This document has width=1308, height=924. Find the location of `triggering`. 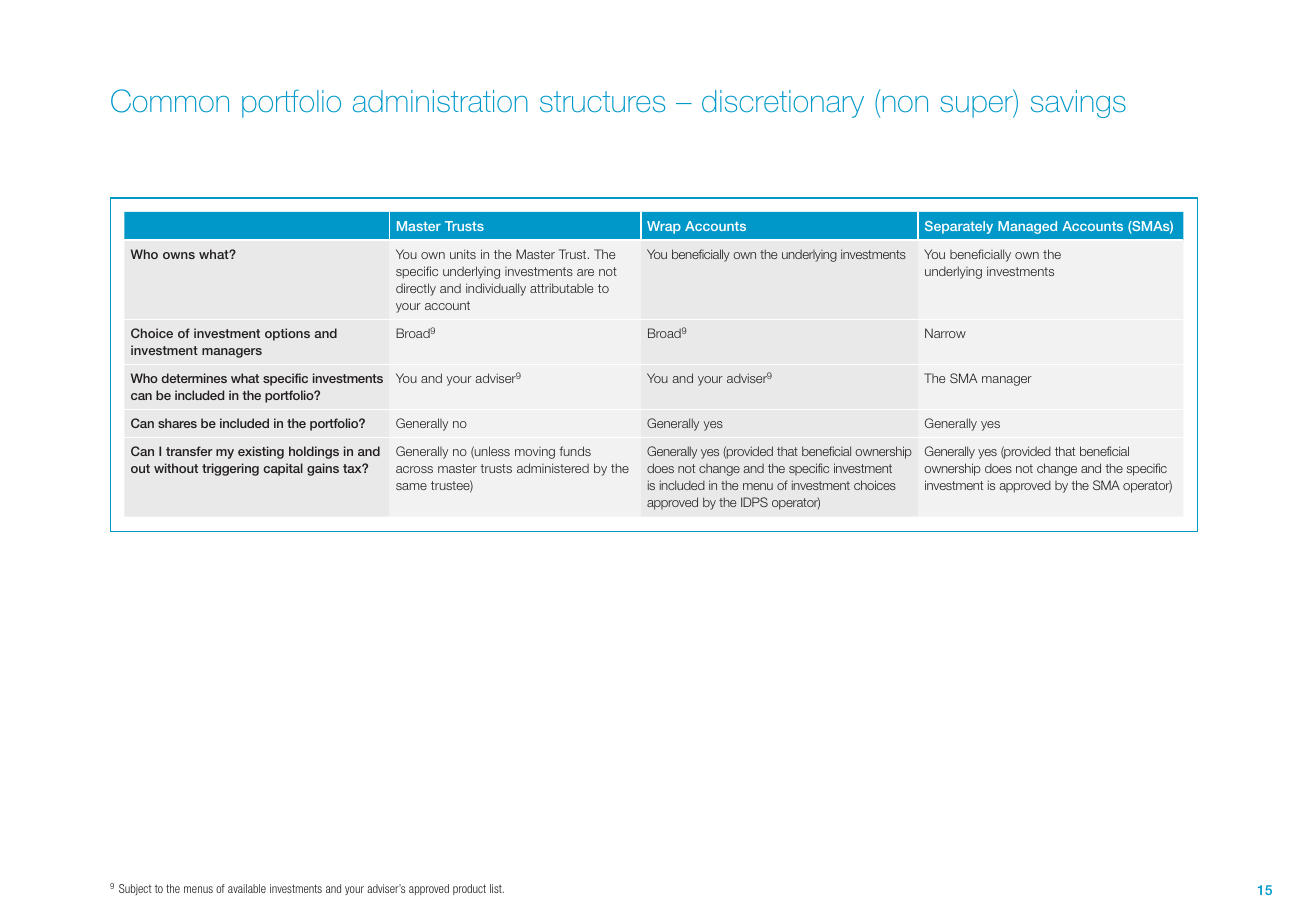

triggering is located at coordinates (230, 469).
